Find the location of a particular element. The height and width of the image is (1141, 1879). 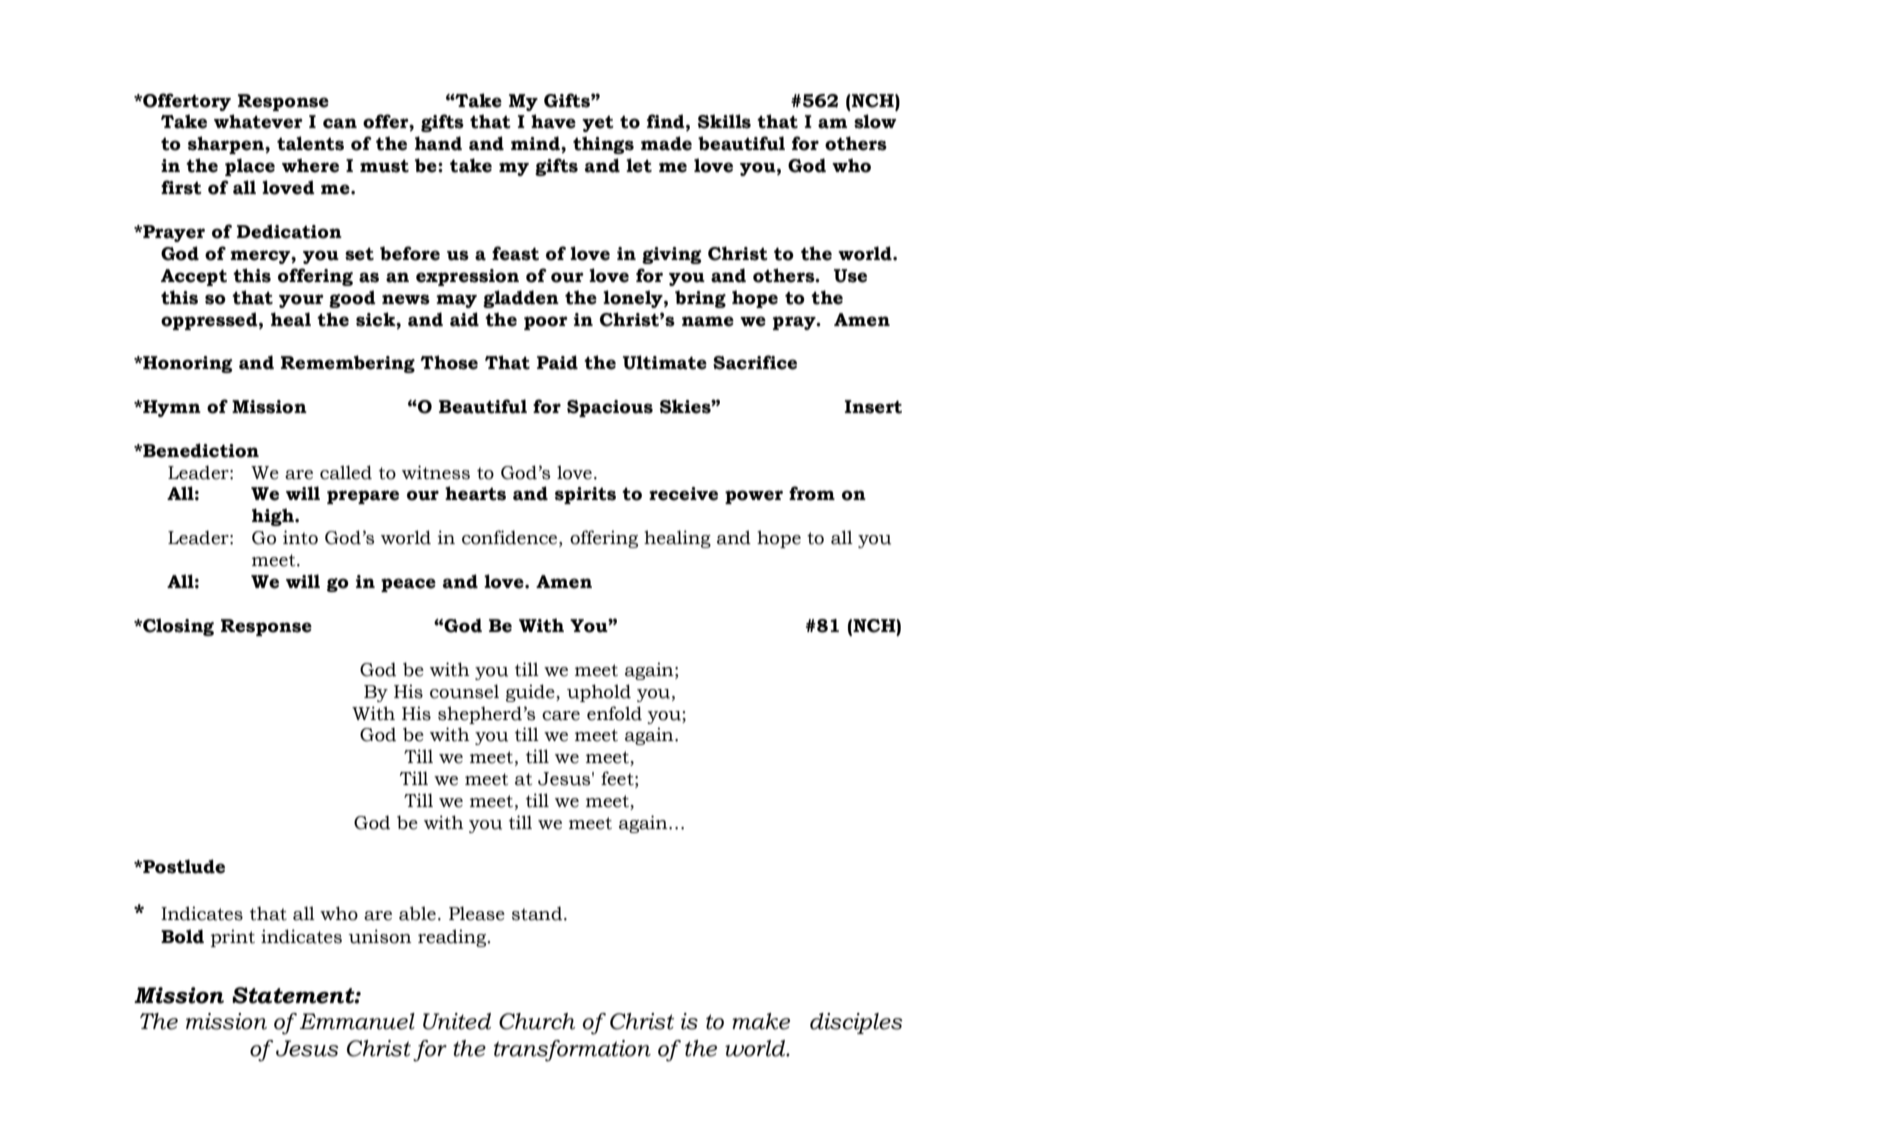

into is located at coordinates (300, 537).
